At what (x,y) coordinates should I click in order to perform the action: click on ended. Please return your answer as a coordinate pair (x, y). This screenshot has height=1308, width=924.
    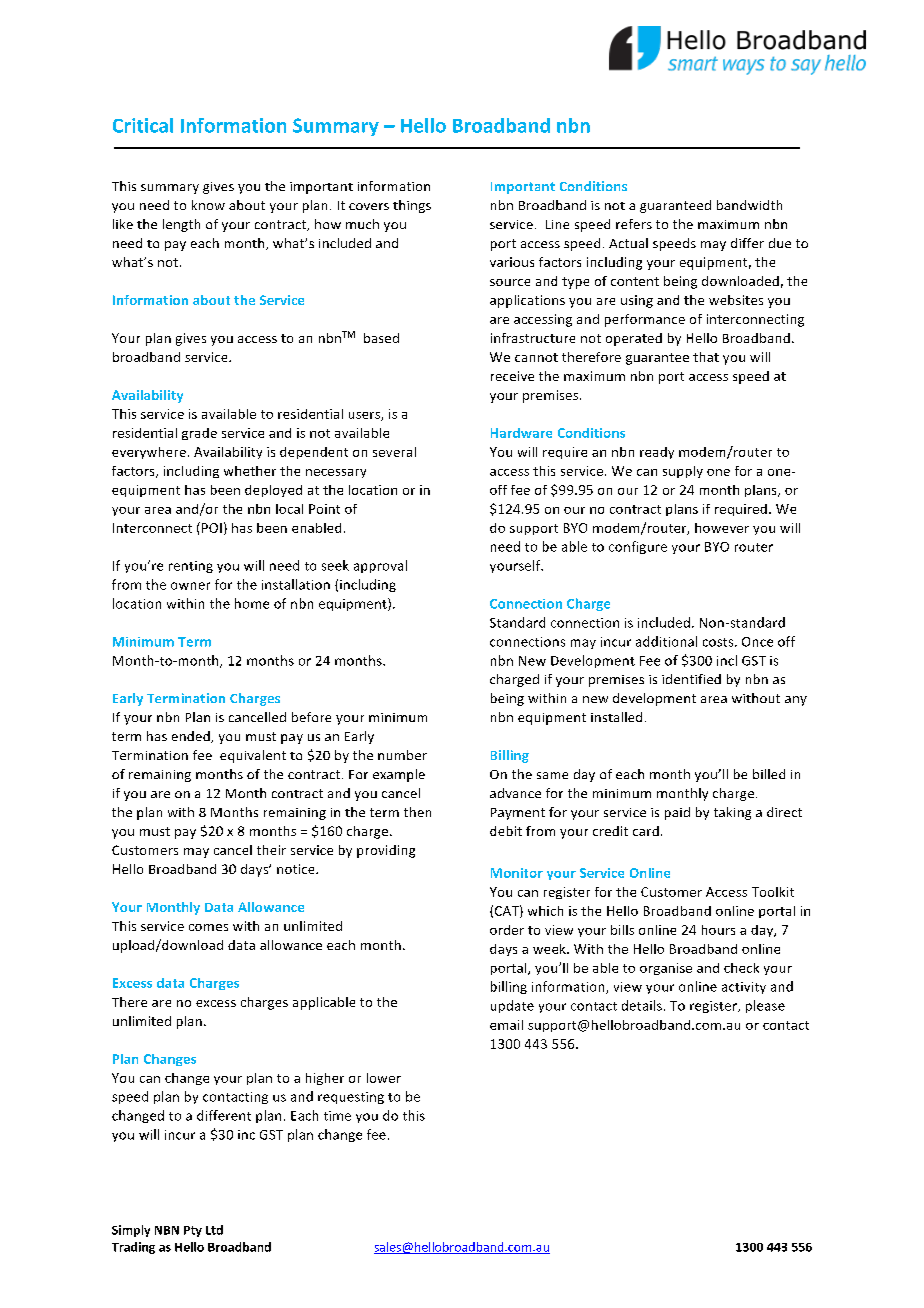
    Looking at the image, I should click on (192, 737).
